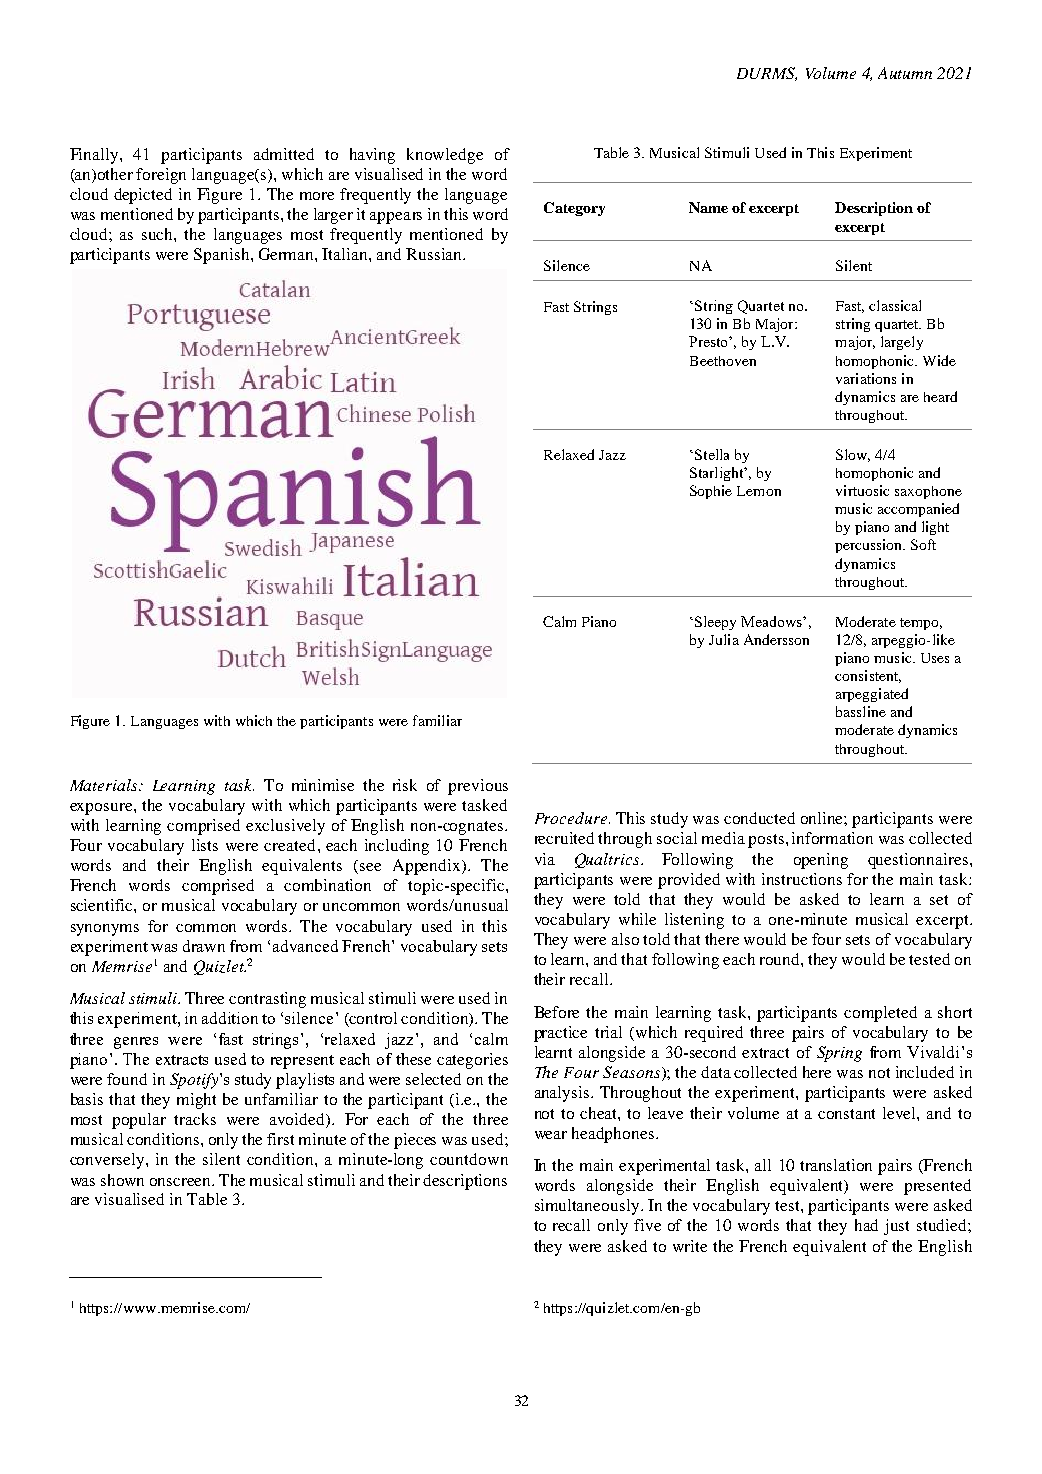 This document has width=1042, height=1474. I want to click on previous, so click(478, 787).
